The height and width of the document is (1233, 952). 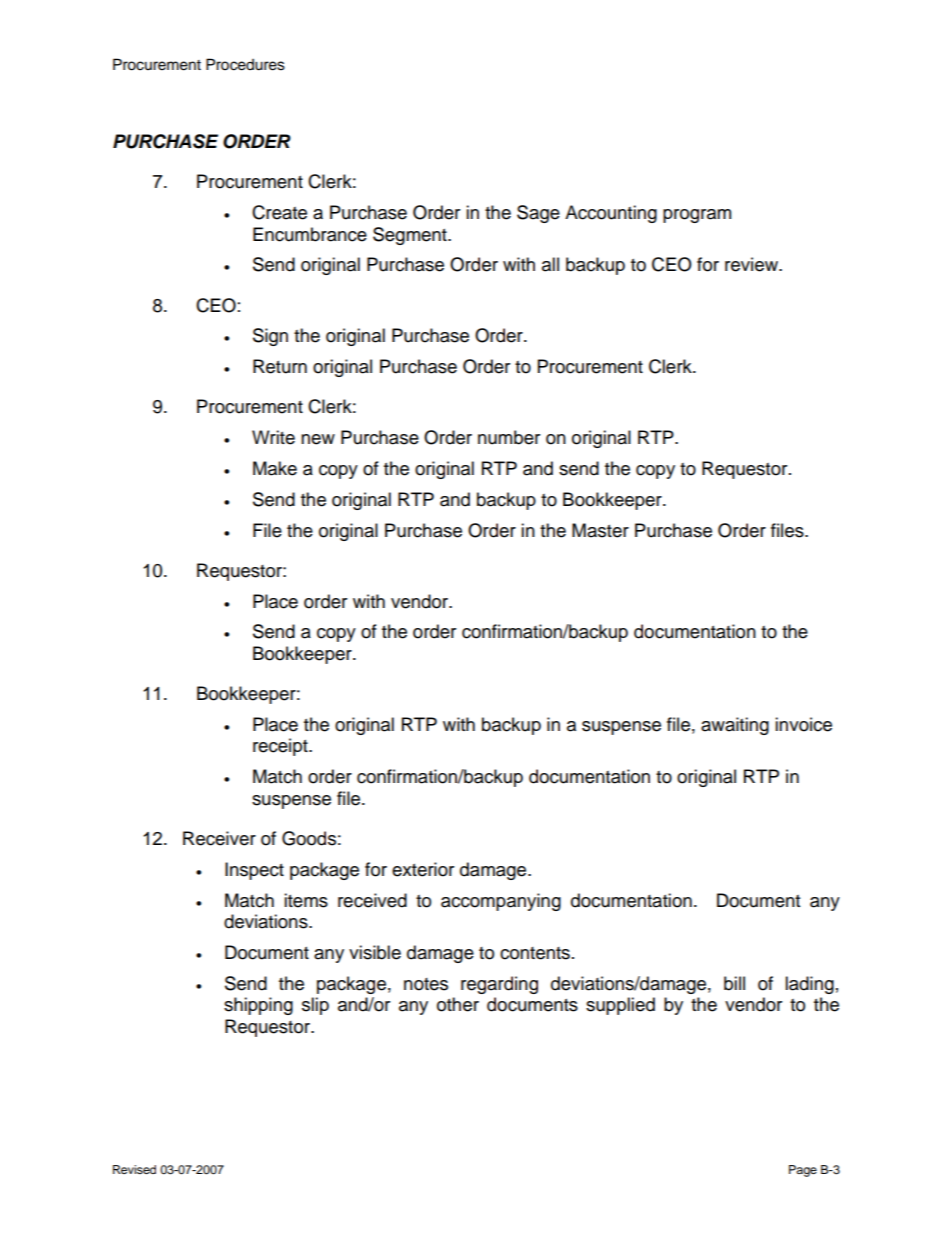 I want to click on Inspect, so click(x=254, y=871).
